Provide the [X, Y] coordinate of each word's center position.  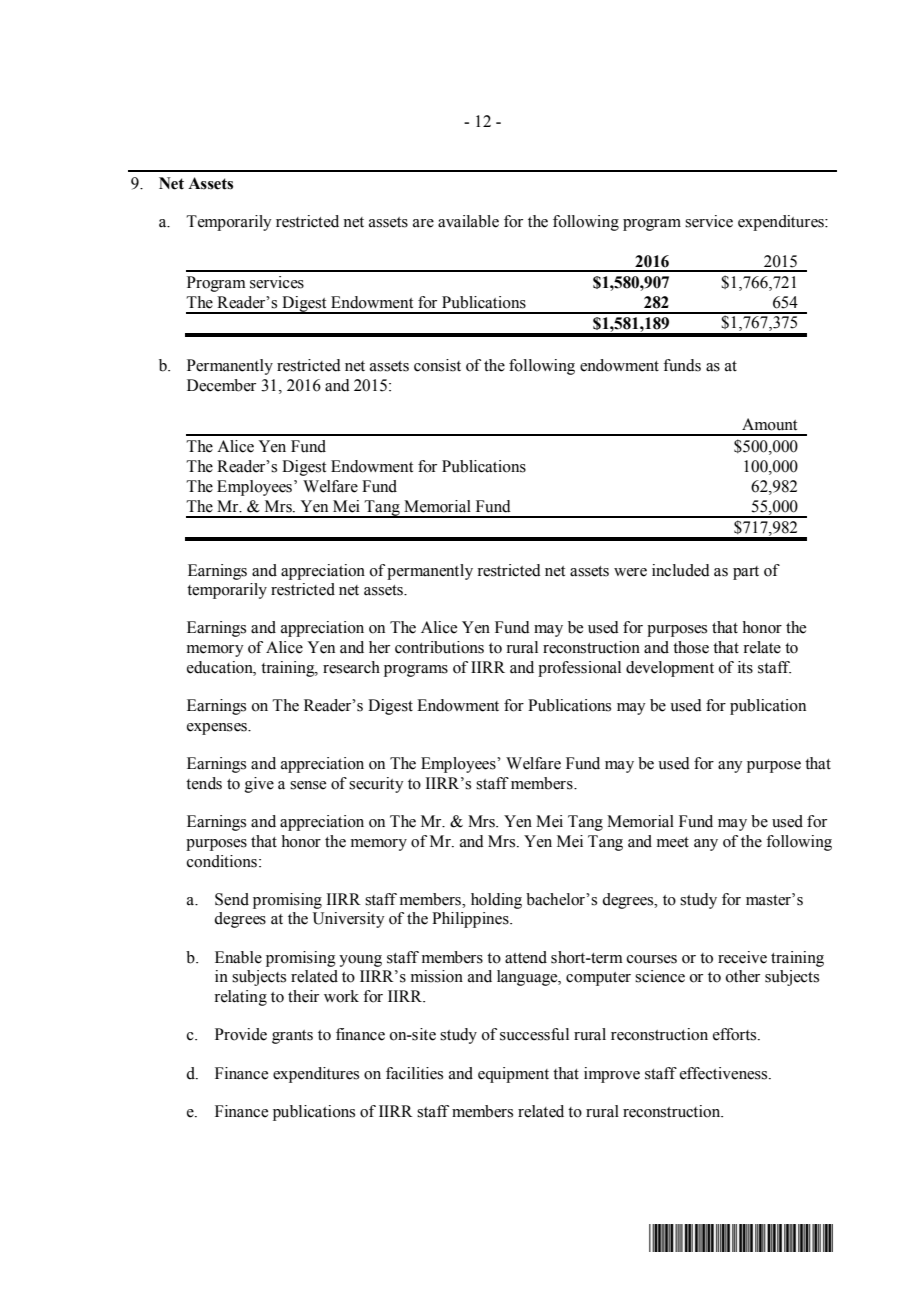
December [221, 385]
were [630, 572]
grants [292, 1037]
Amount [769, 424]
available [468, 221]
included [681, 570]
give [259, 785]
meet [673, 842]
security [376, 785]
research [351, 667]
